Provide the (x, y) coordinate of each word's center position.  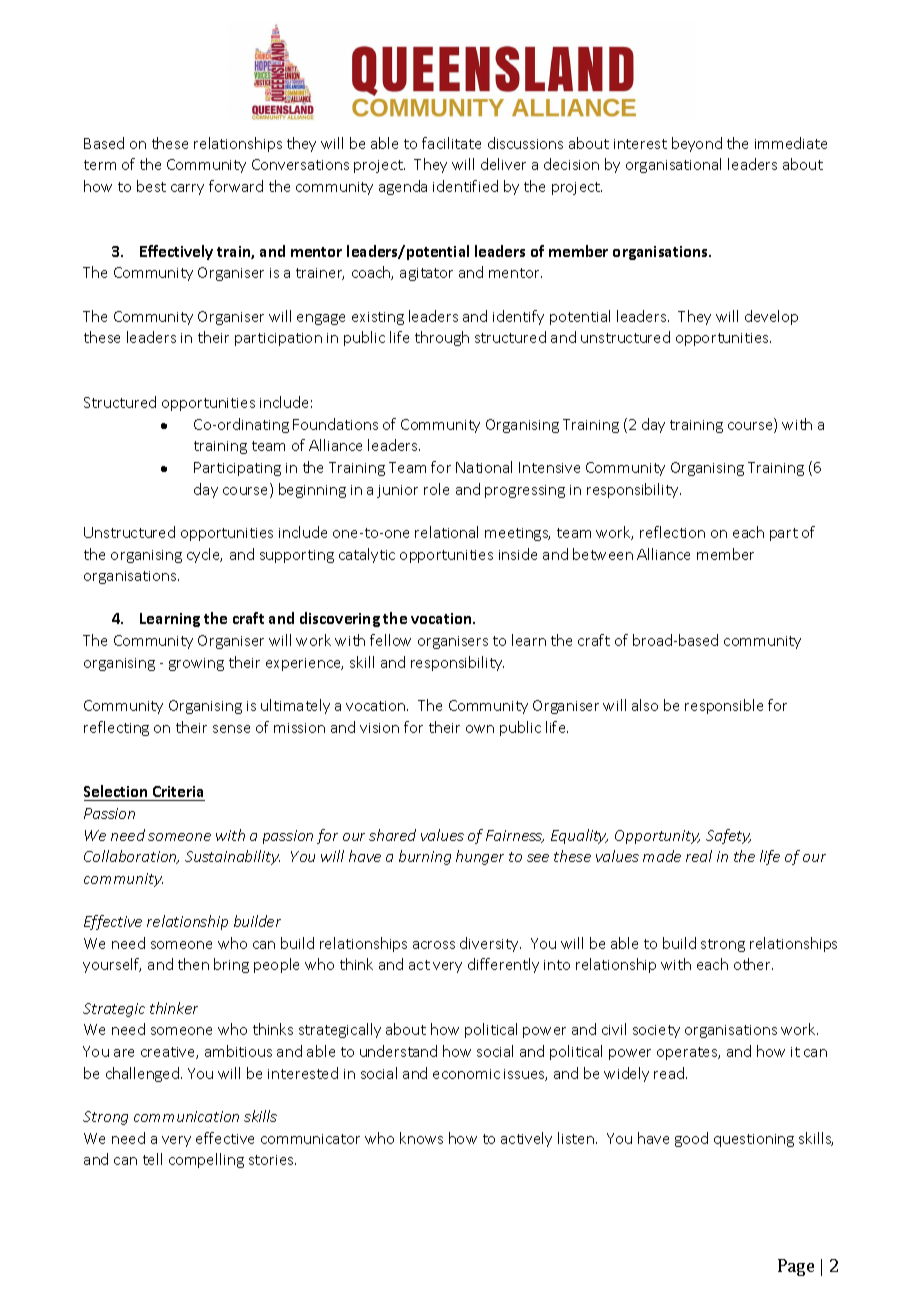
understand (398, 1051)
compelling (206, 1160)
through (442, 338)
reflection (672, 532)
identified (465, 186)
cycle (204, 555)
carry (187, 189)
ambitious (238, 1051)
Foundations (335, 424)
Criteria (178, 793)
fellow (390, 640)
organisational (673, 165)
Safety (728, 836)
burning (425, 857)
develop (771, 317)
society (656, 1031)
